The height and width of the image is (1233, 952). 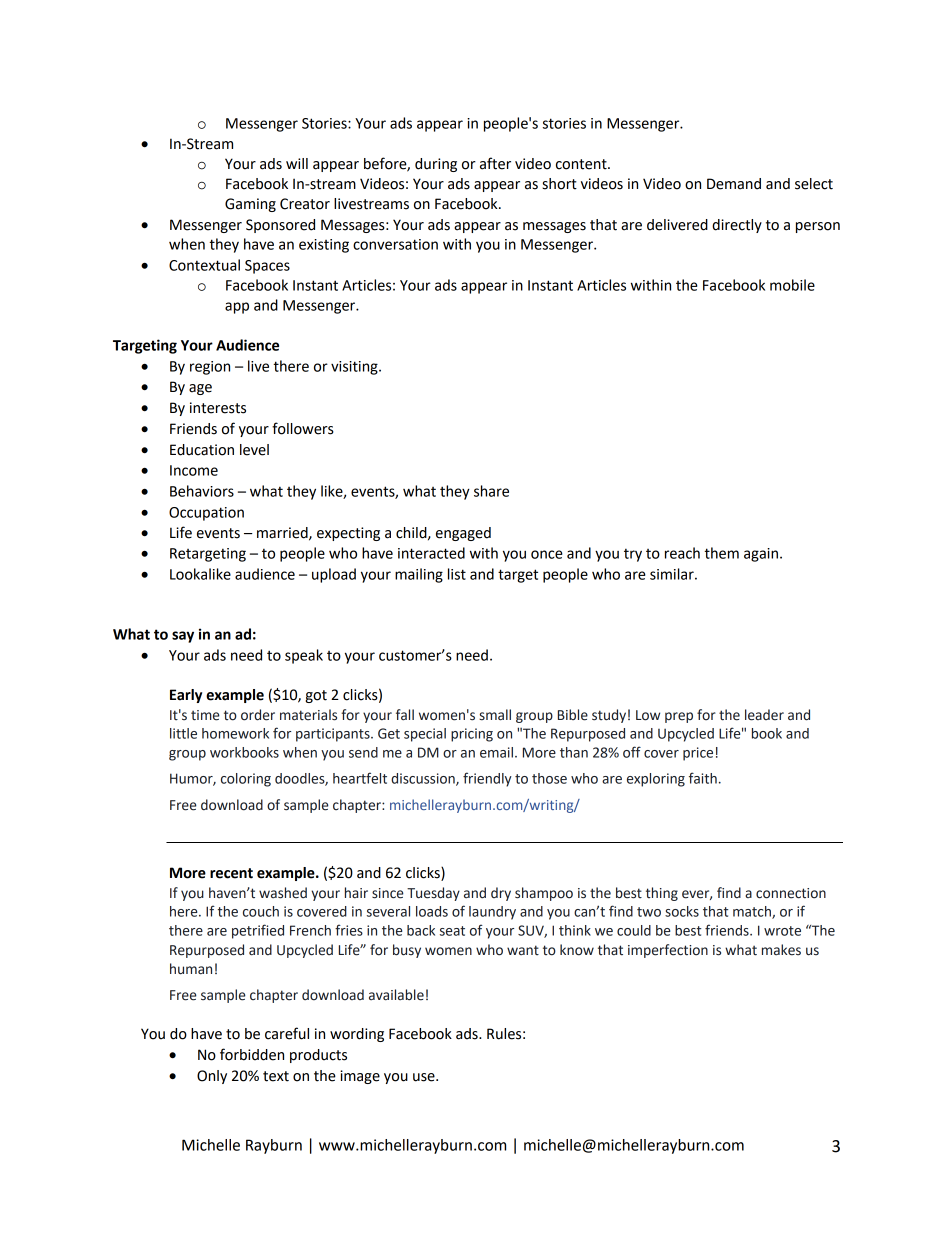 I want to click on available, so click(x=396, y=995).
